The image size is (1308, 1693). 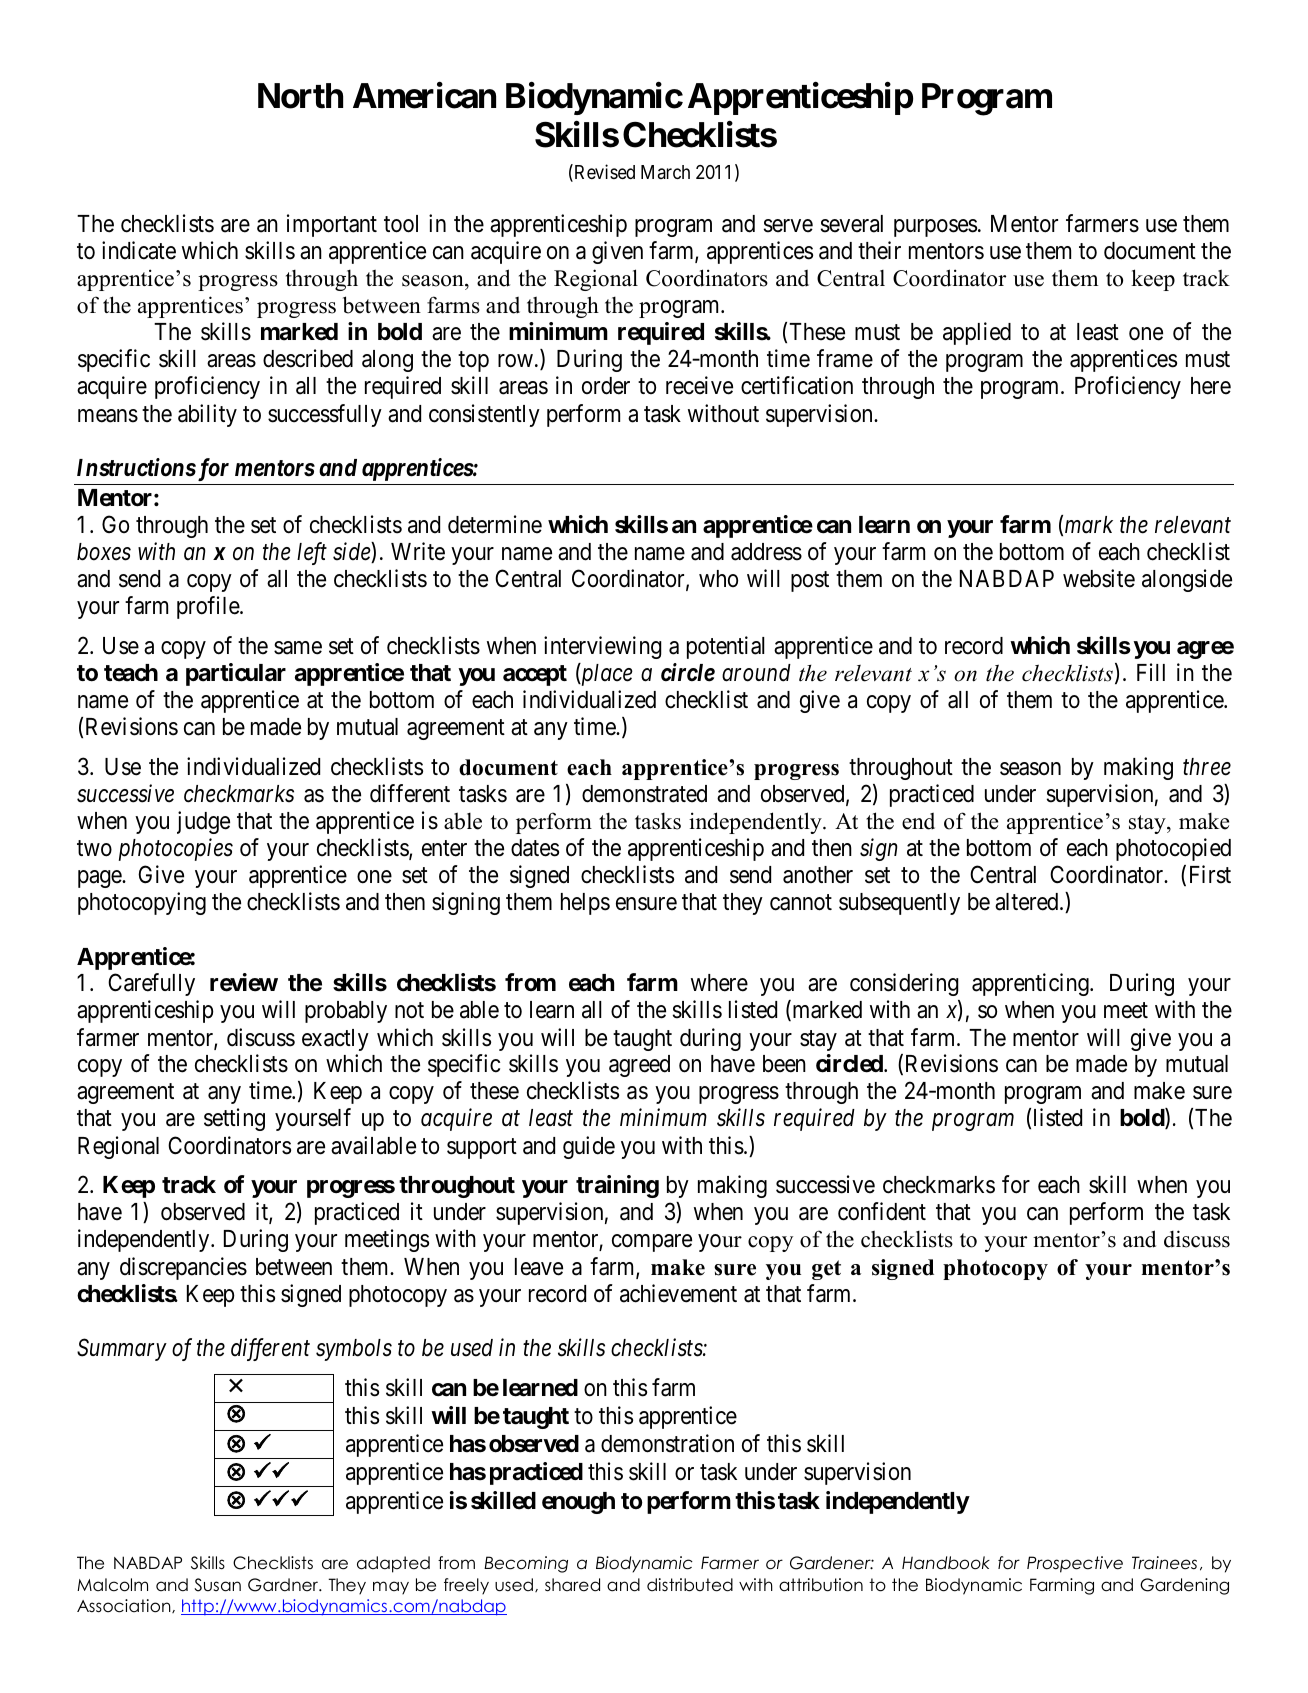 I want to click on March, so click(x=665, y=172).
